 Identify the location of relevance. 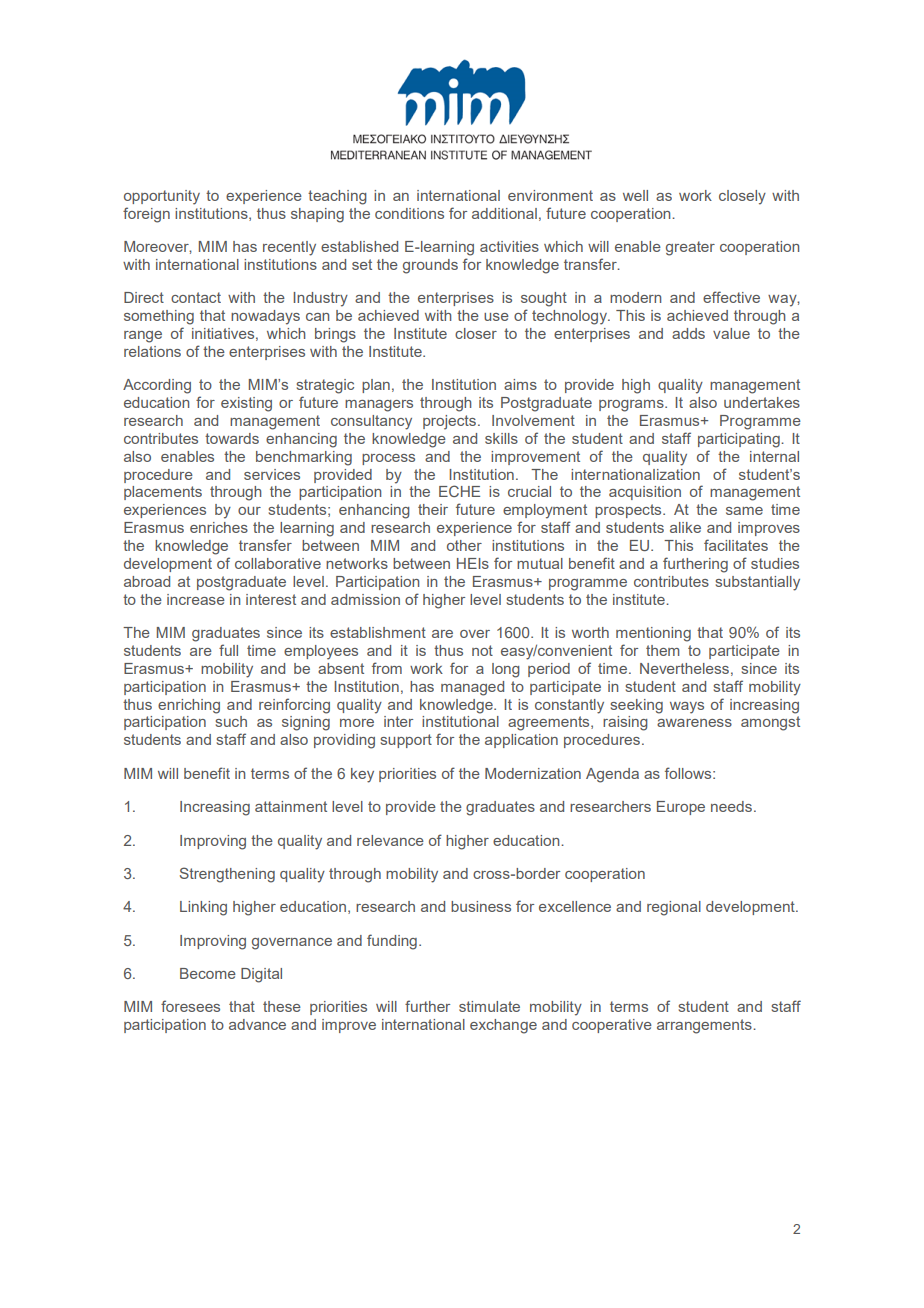
(390, 840).
